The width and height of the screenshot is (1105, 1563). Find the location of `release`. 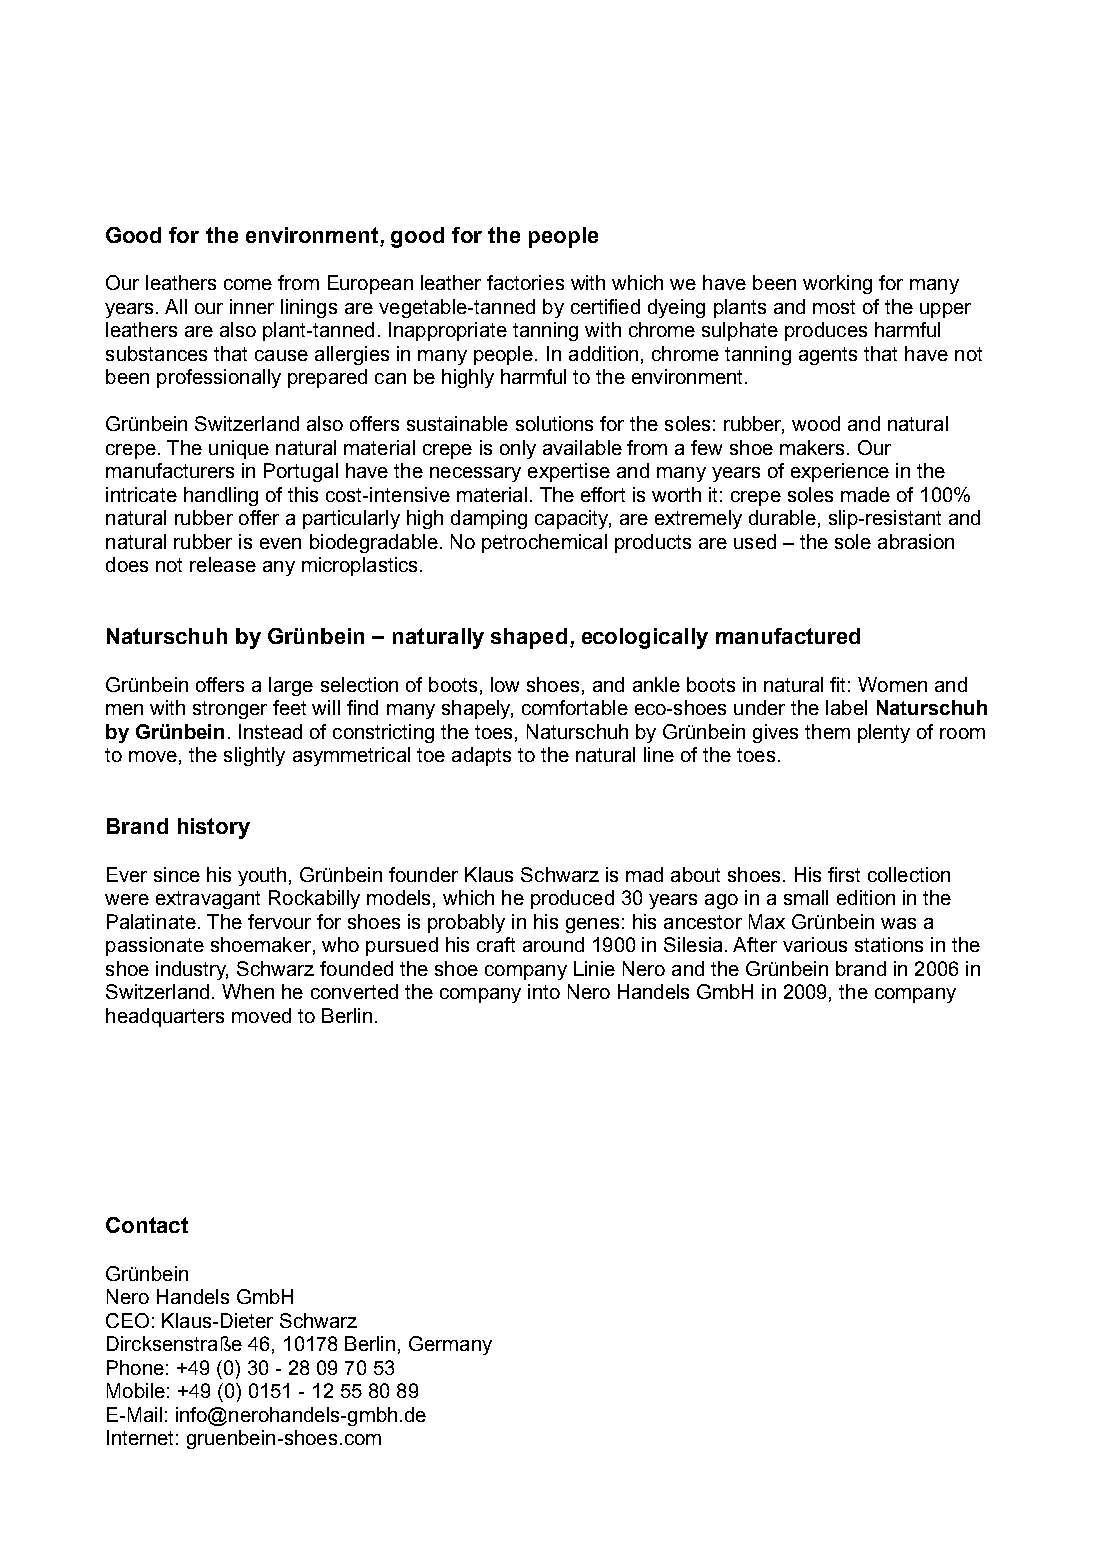

release is located at coordinates (223, 564).
